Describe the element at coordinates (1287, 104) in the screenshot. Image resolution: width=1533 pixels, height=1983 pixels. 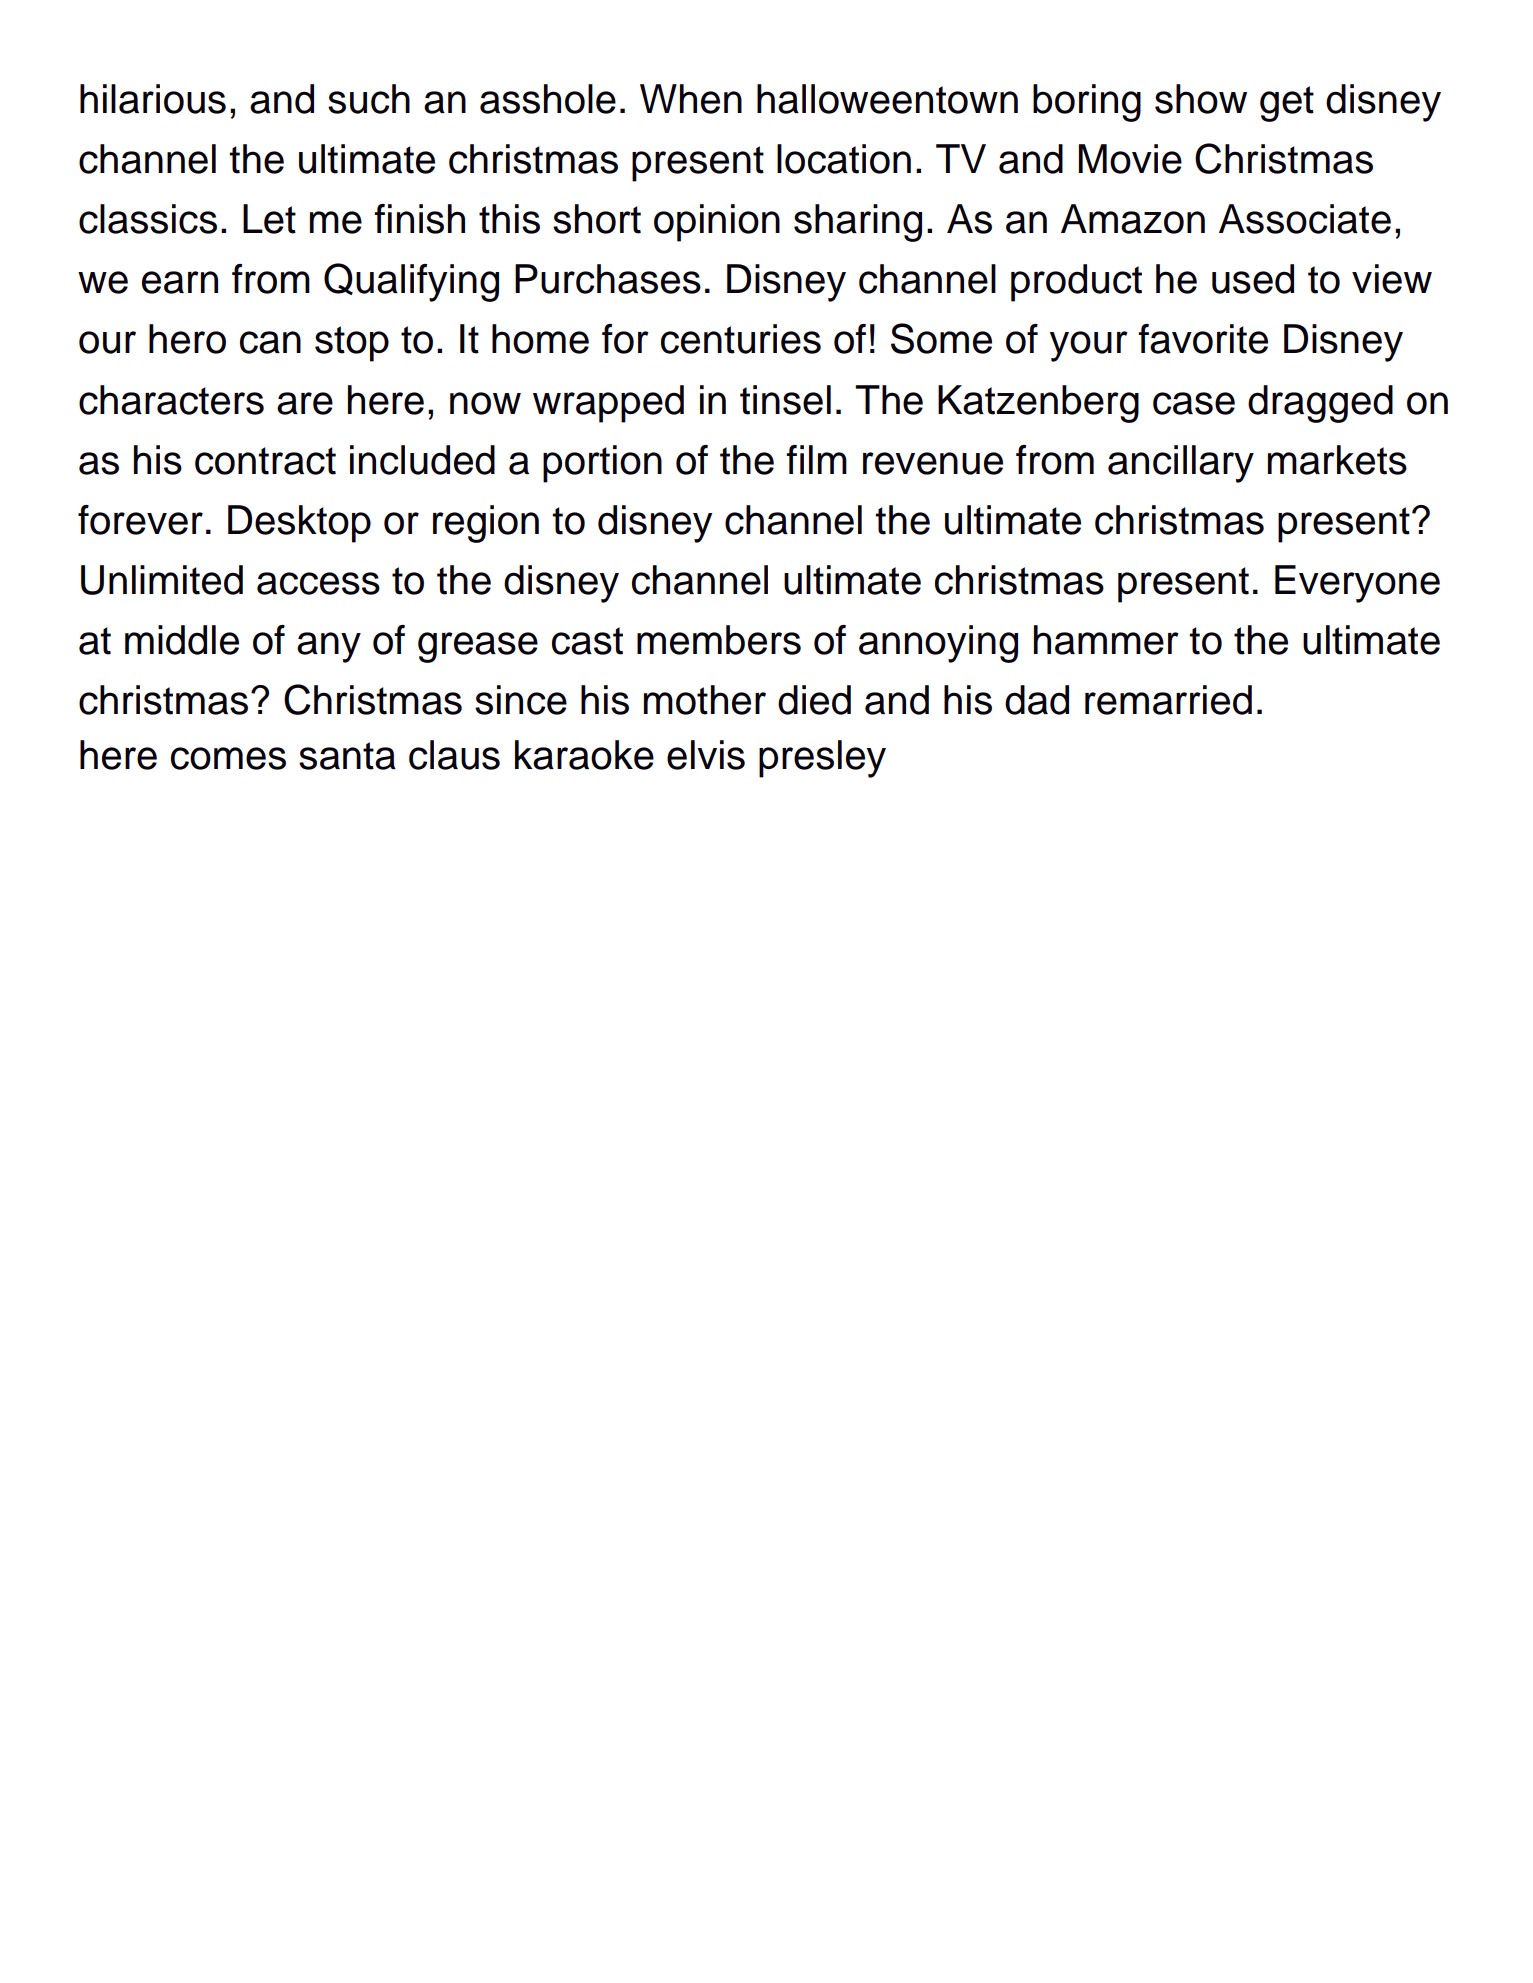
I see `get` at that location.
